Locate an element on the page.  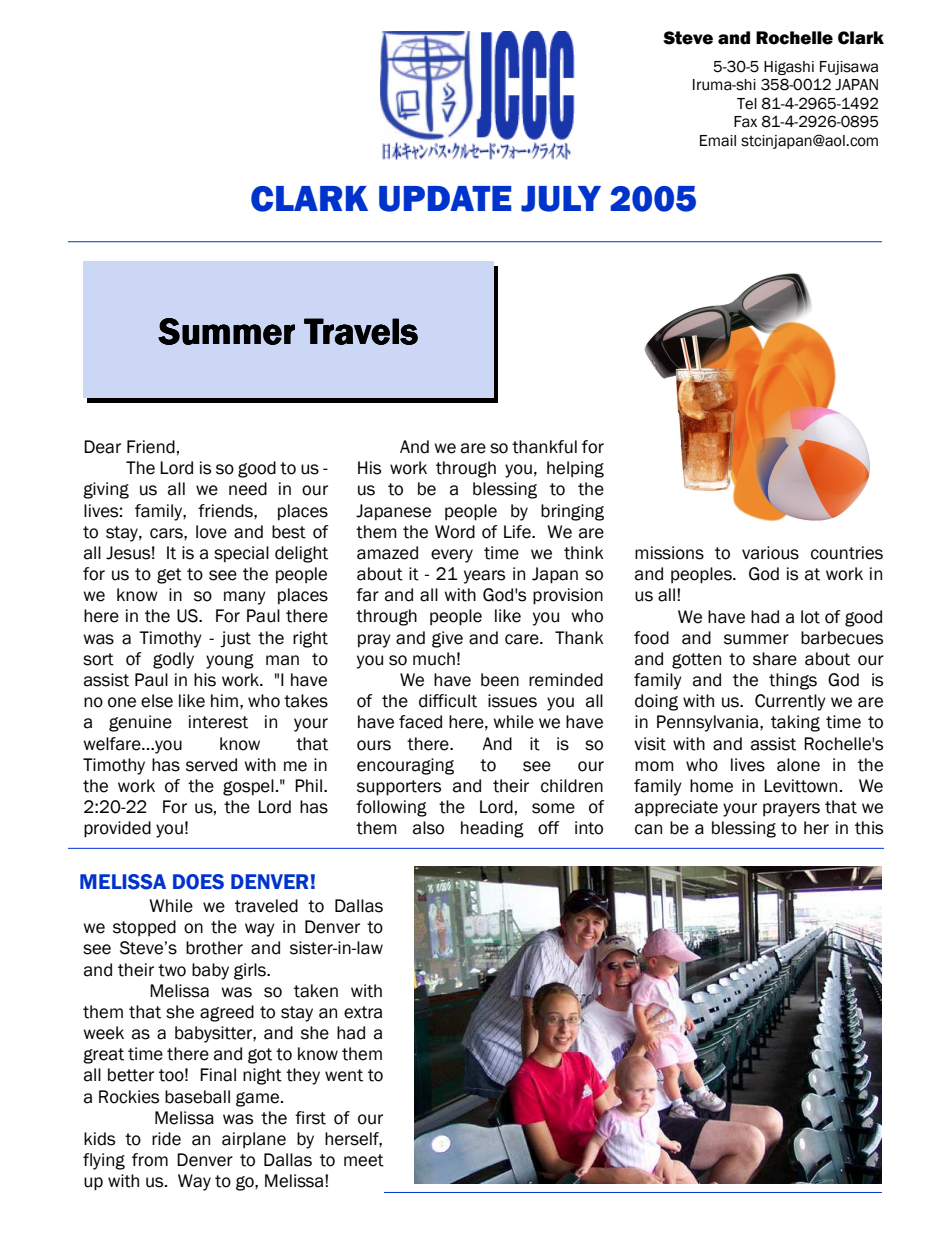
ride is located at coordinates (166, 1139).
